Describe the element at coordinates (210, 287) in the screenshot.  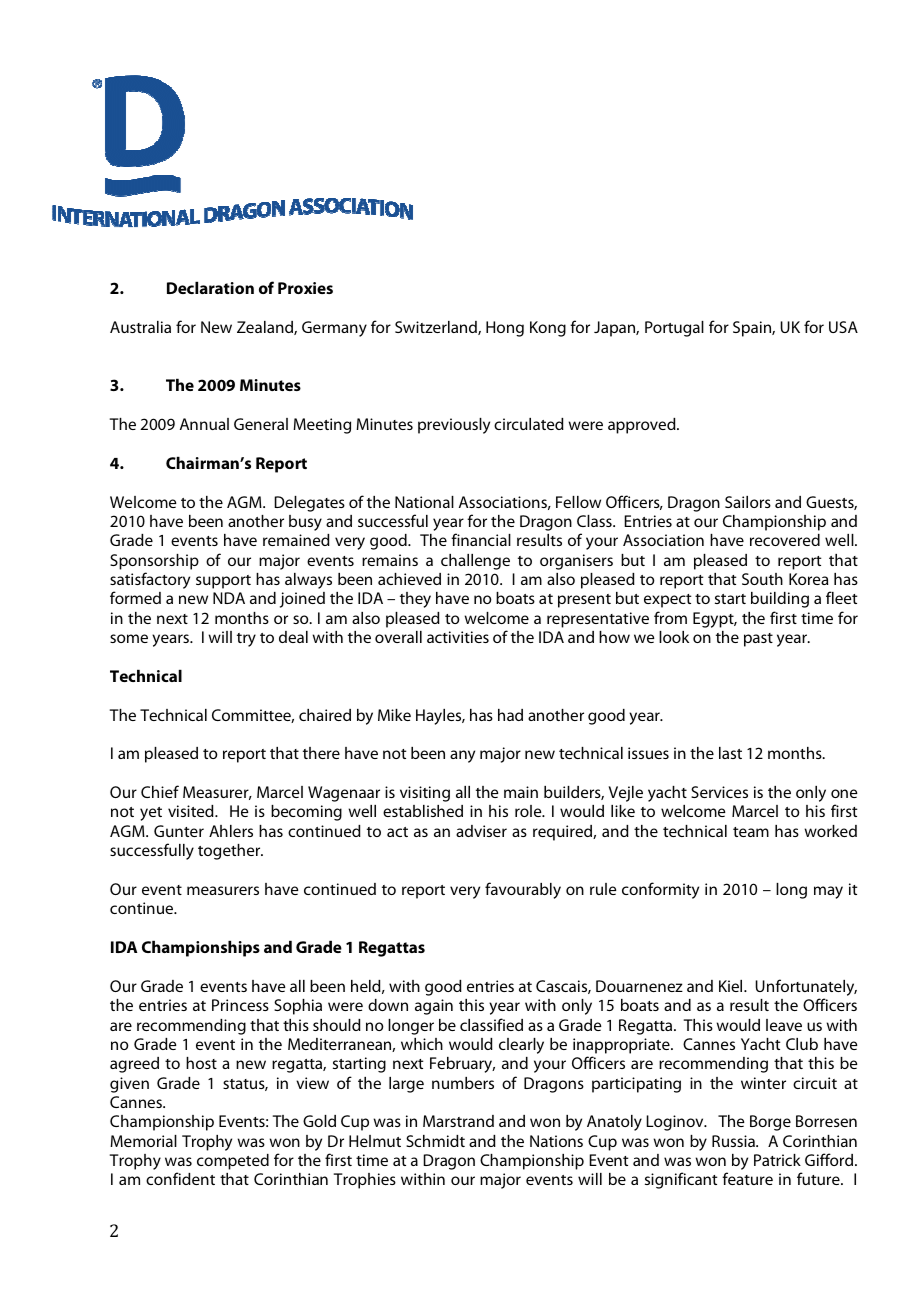
I see `Declaration` at that location.
